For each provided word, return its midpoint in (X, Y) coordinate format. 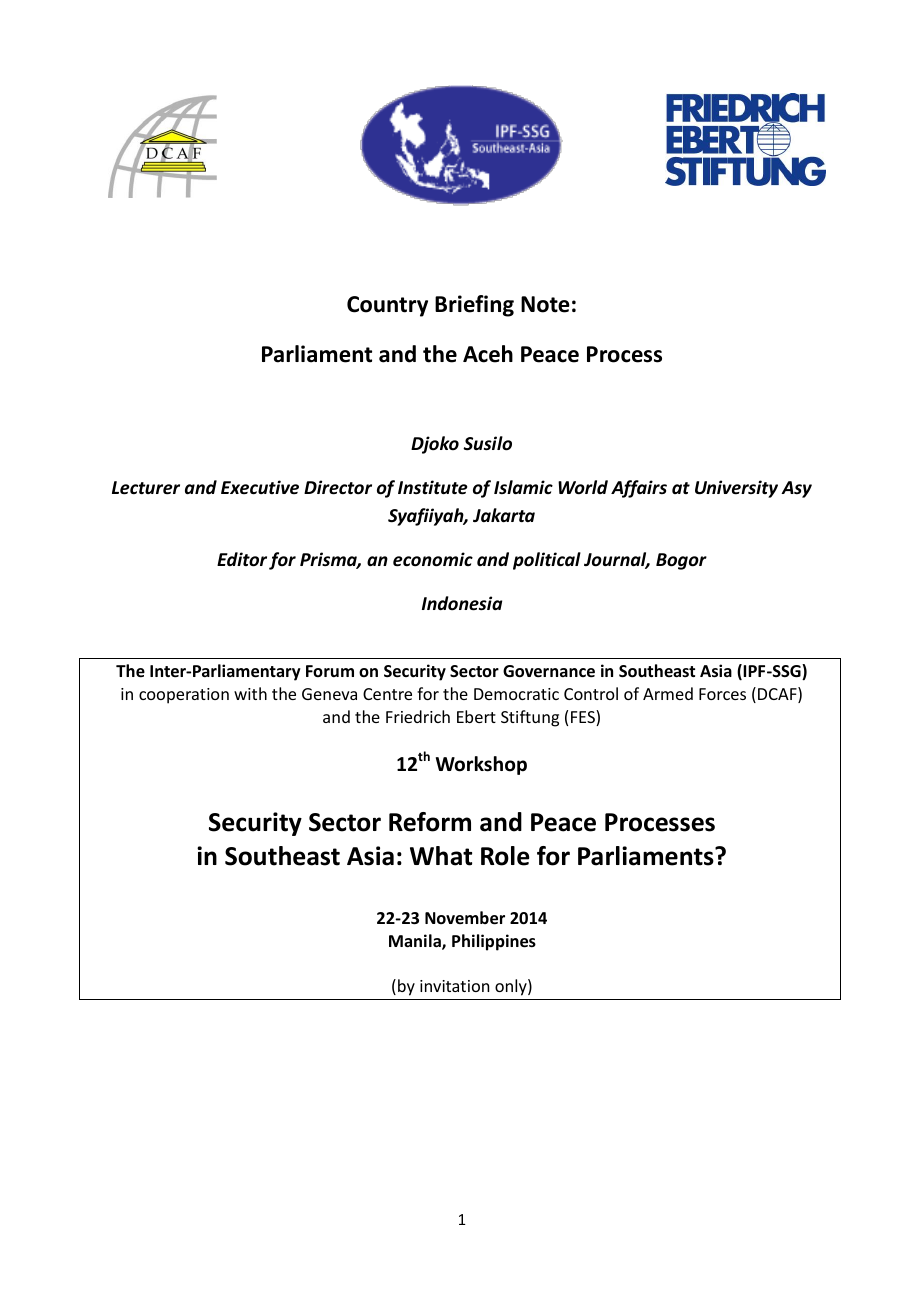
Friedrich (418, 716)
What (441, 856)
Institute (432, 487)
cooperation (184, 696)
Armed (668, 693)
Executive (260, 487)
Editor (242, 559)
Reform (430, 822)
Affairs (639, 489)
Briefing (474, 306)
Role (505, 856)
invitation (454, 986)
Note (545, 304)
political (547, 561)
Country (387, 306)
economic (433, 559)
